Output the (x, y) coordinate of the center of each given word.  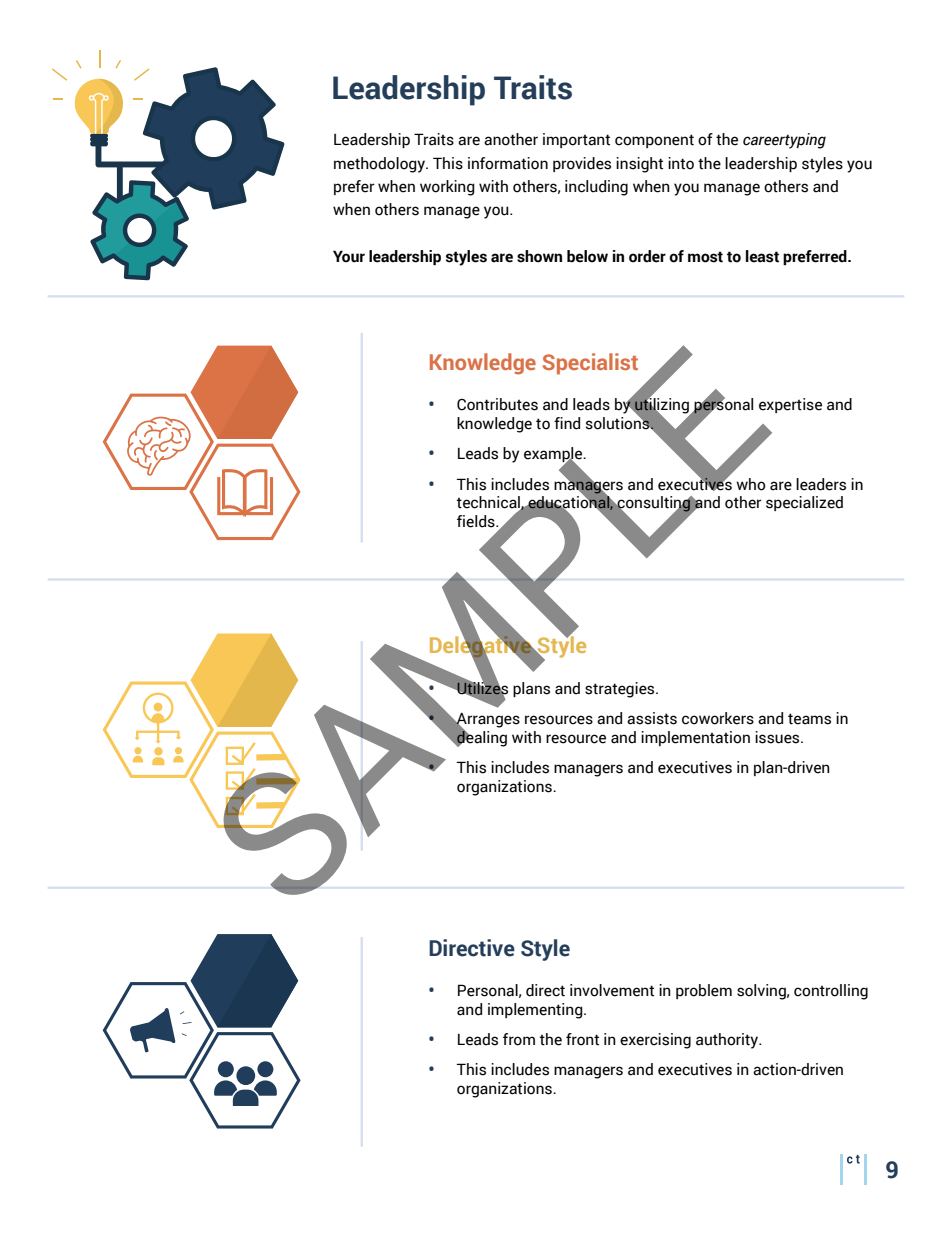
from (519, 1039)
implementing (536, 1011)
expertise (790, 405)
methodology (380, 165)
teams (809, 719)
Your (349, 256)
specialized (804, 503)
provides (582, 164)
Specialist (590, 364)
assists (652, 718)
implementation (695, 738)
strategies (621, 690)
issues (778, 737)
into (681, 163)
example (554, 456)
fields (477, 521)
